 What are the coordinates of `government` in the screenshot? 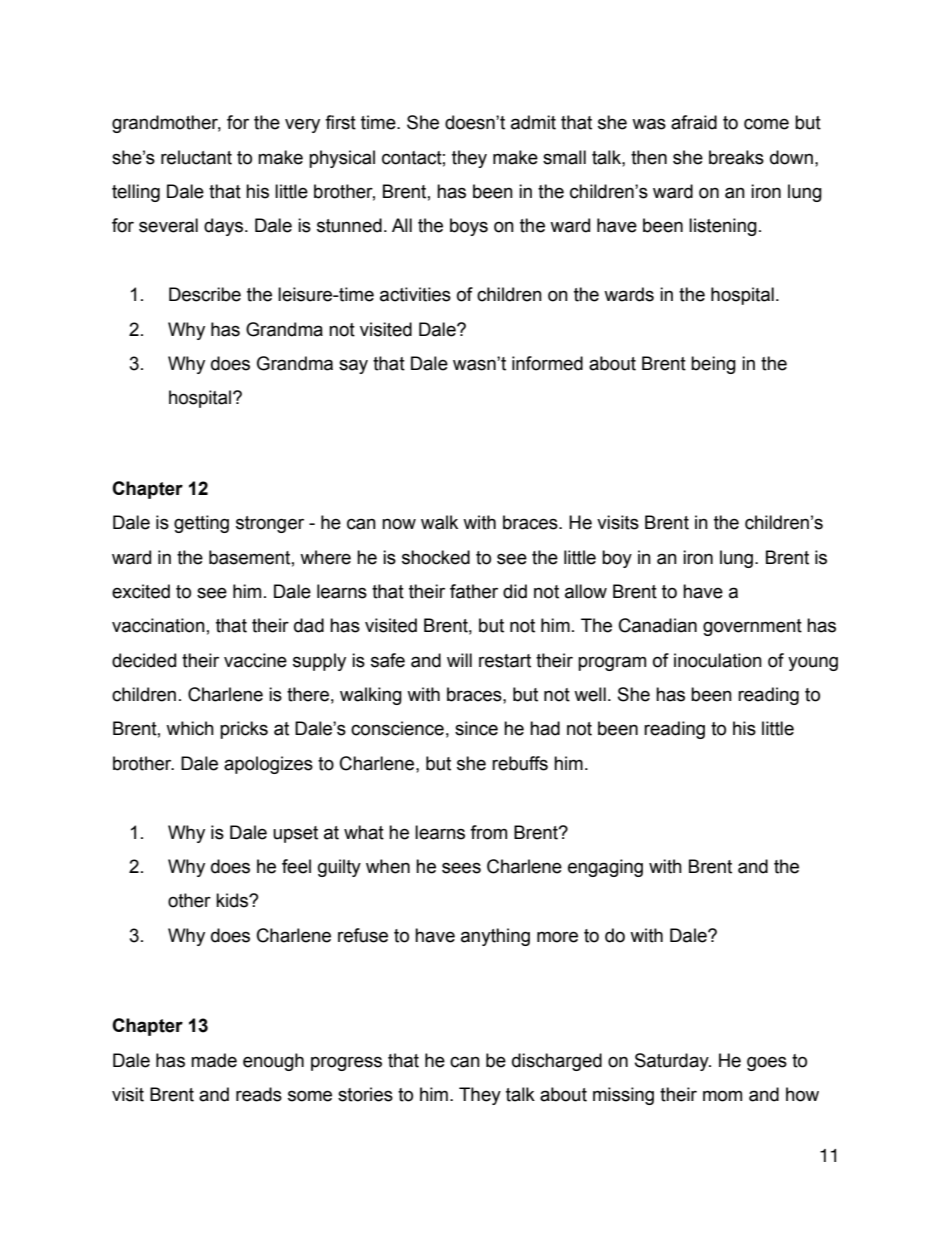 It's located at (752, 627).
